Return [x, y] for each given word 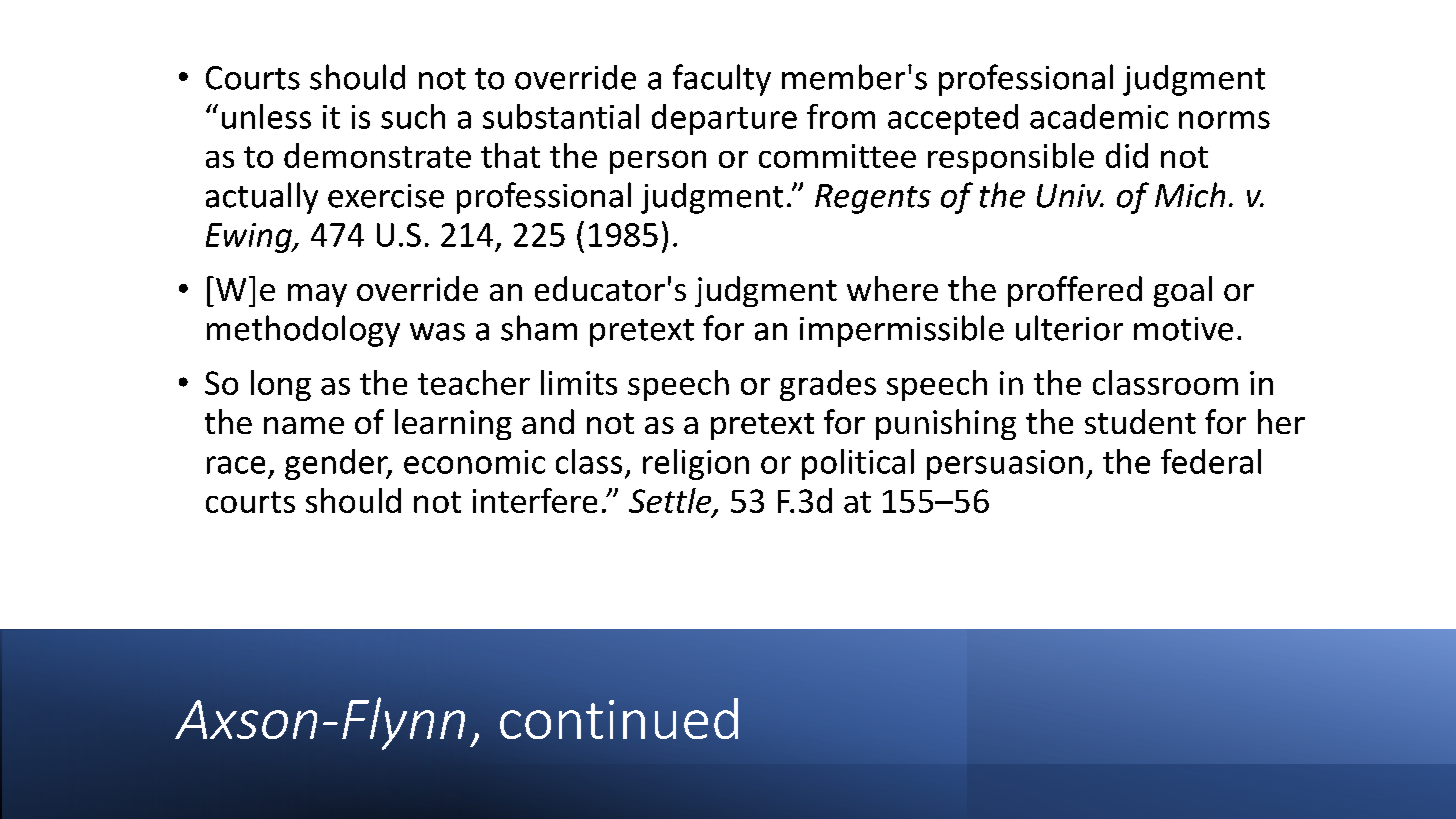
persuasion [1005, 465]
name [304, 425]
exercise [386, 196]
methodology [303, 331]
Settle [671, 501]
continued [619, 718]
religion [696, 464]
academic [1099, 116]
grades [828, 385]
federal [1211, 461]
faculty [722, 80]
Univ [1070, 196]
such [413, 116]
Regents [873, 199]
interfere [535, 500]
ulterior [1069, 328]
